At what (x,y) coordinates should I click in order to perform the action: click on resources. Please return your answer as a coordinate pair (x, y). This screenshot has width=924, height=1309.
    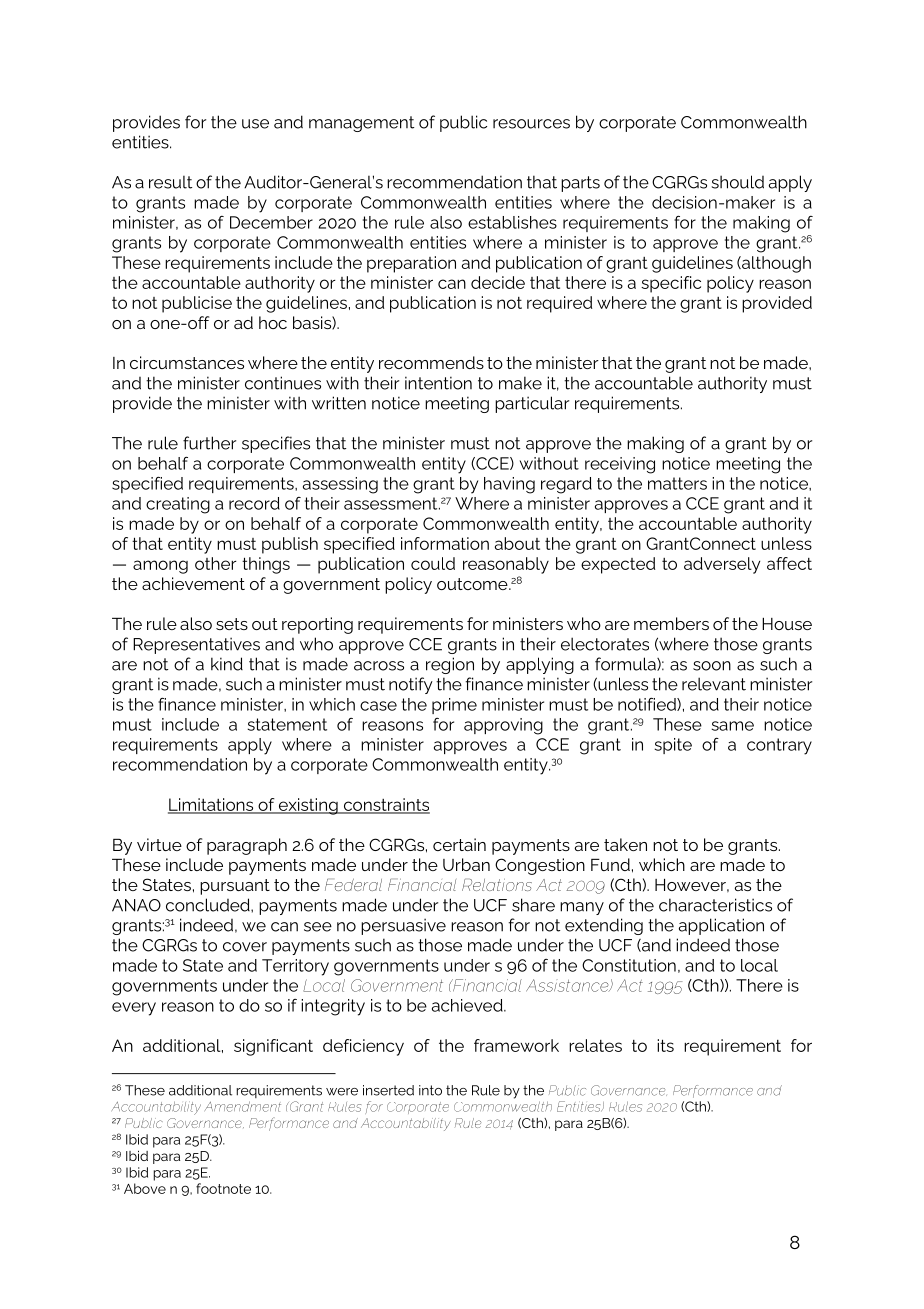
    Looking at the image, I should click on (531, 124).
